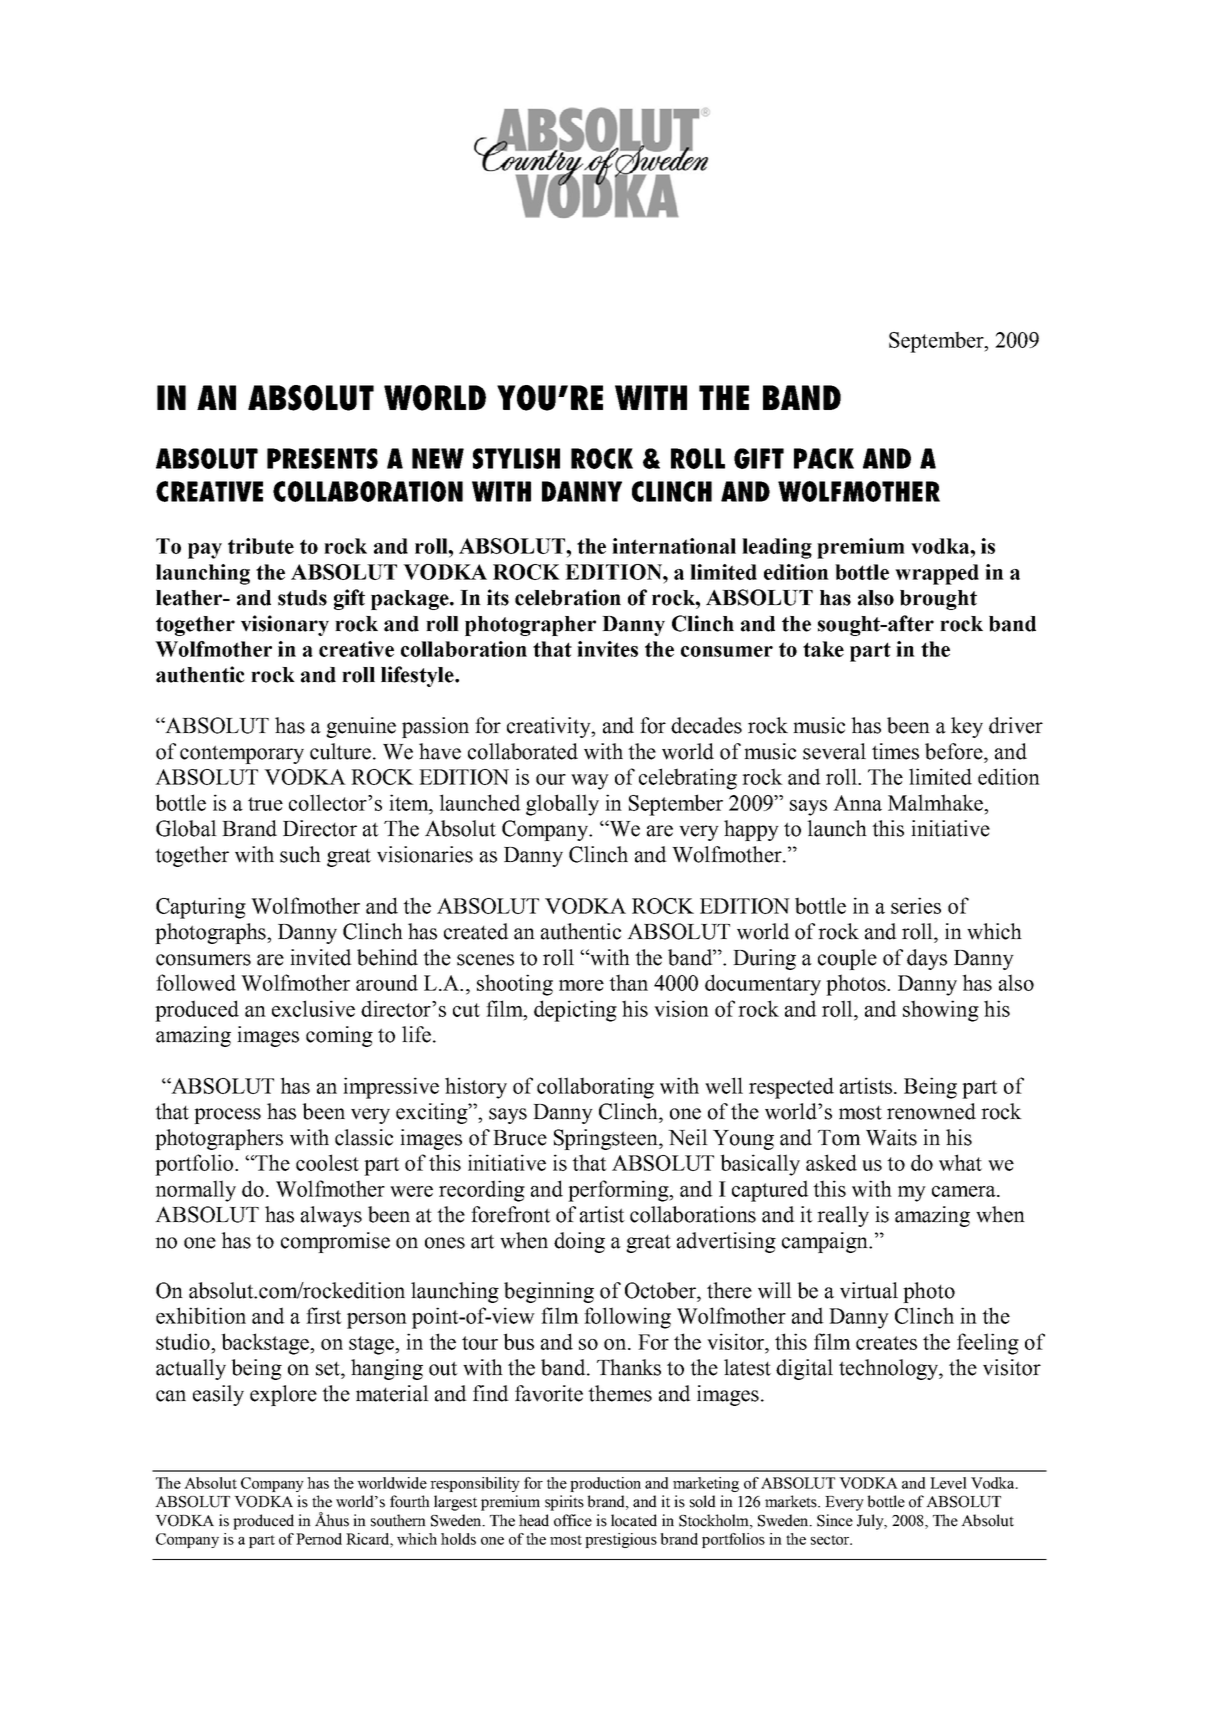  Describe the element at coordinates (937, 574) in the image. I see `wrapped` at that location.
